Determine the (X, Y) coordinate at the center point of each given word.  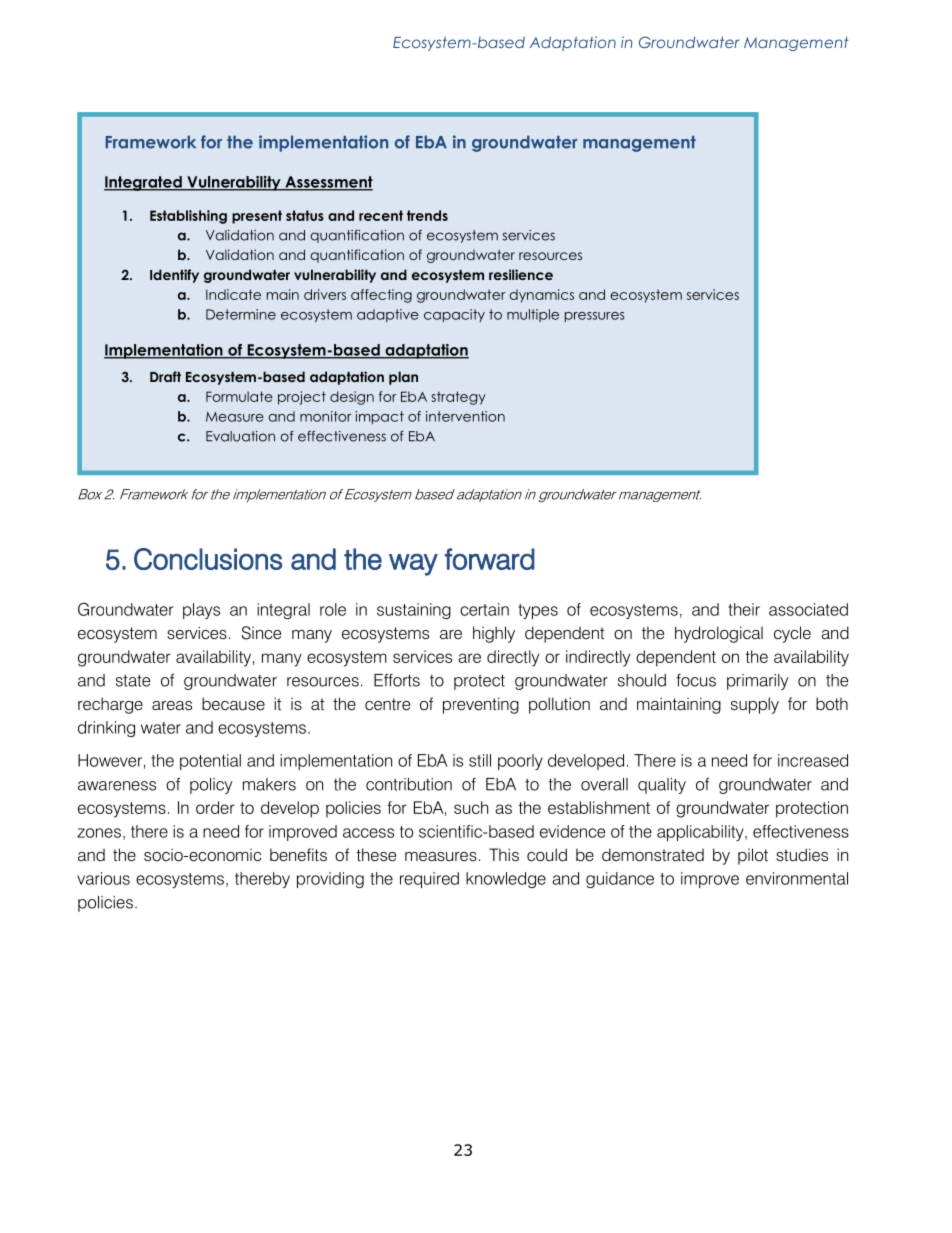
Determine (241, 314)
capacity (454, 315)
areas (172, 706)
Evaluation (240, 436)
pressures (595, 317)
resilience (521, 274)
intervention (465, 416)
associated (808, 609)
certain (484, 609)
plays (201, 611)
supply (755, 705)
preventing (481, 705)
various (103, 878)
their (744, 609)
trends (427, 215)
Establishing (188, 217)
